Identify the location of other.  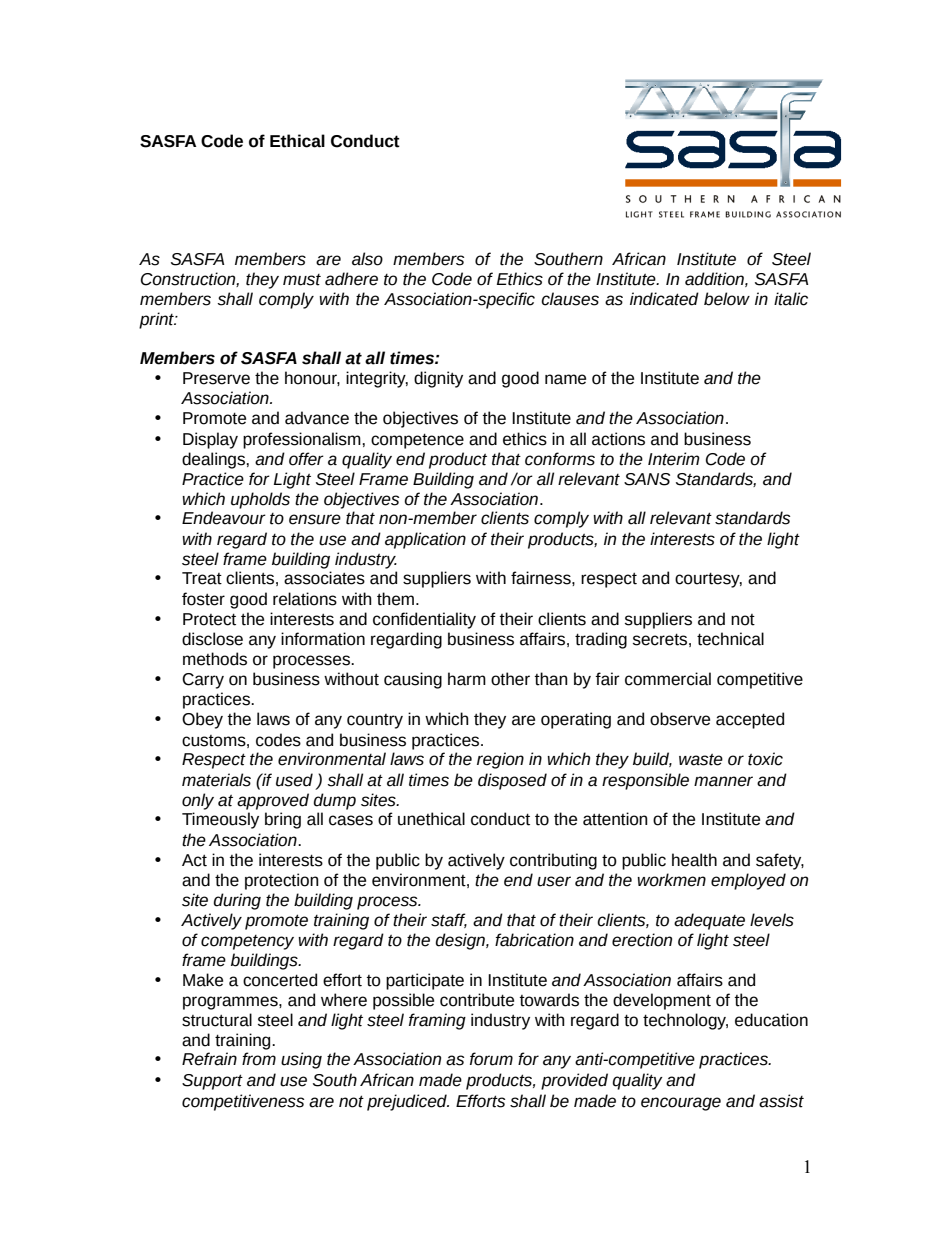
(510, 679).
